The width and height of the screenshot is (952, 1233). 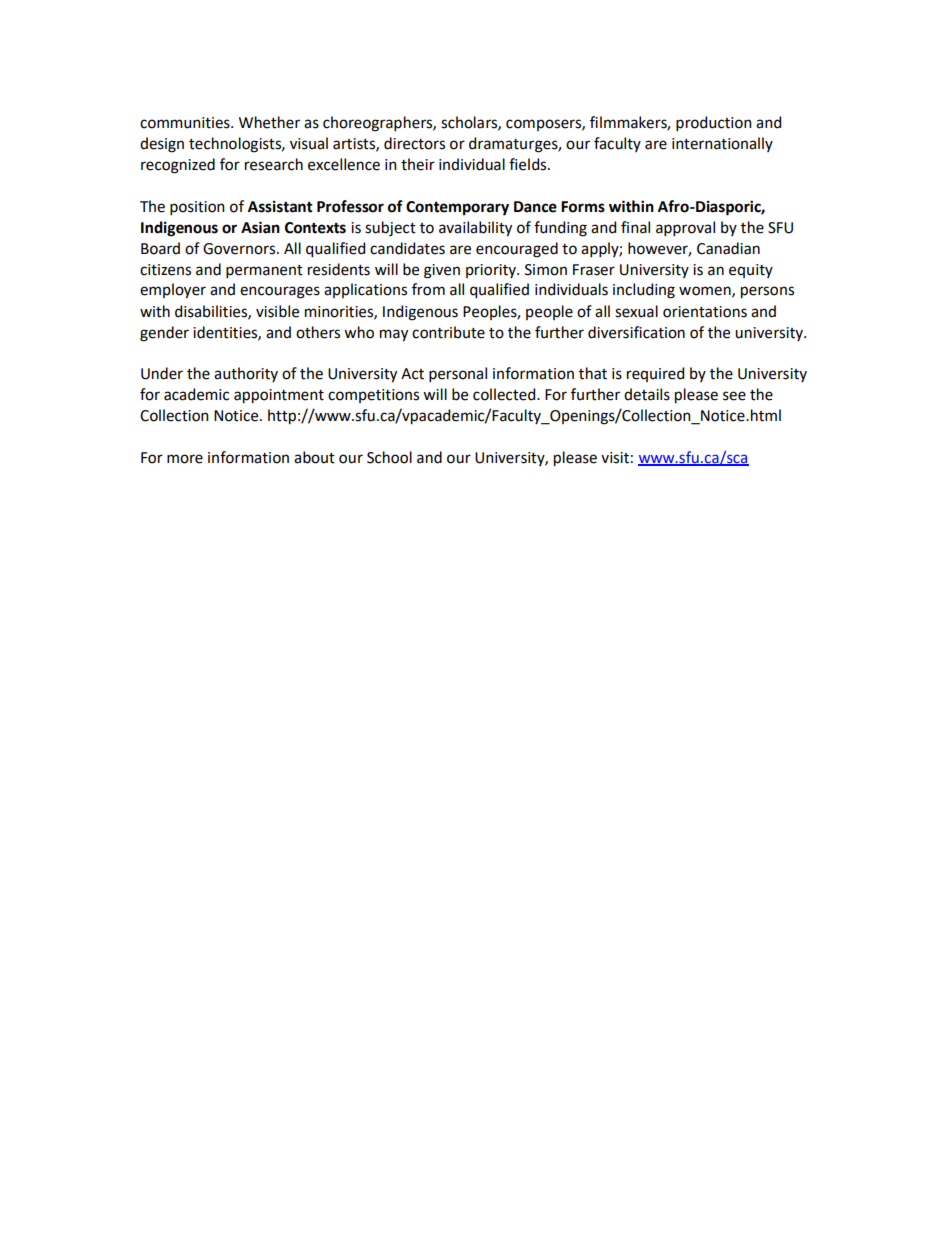 What do you see at coordinates (457, 208) in the screenshot?
I see `Contemporary` at bounding box center [457, 208].
